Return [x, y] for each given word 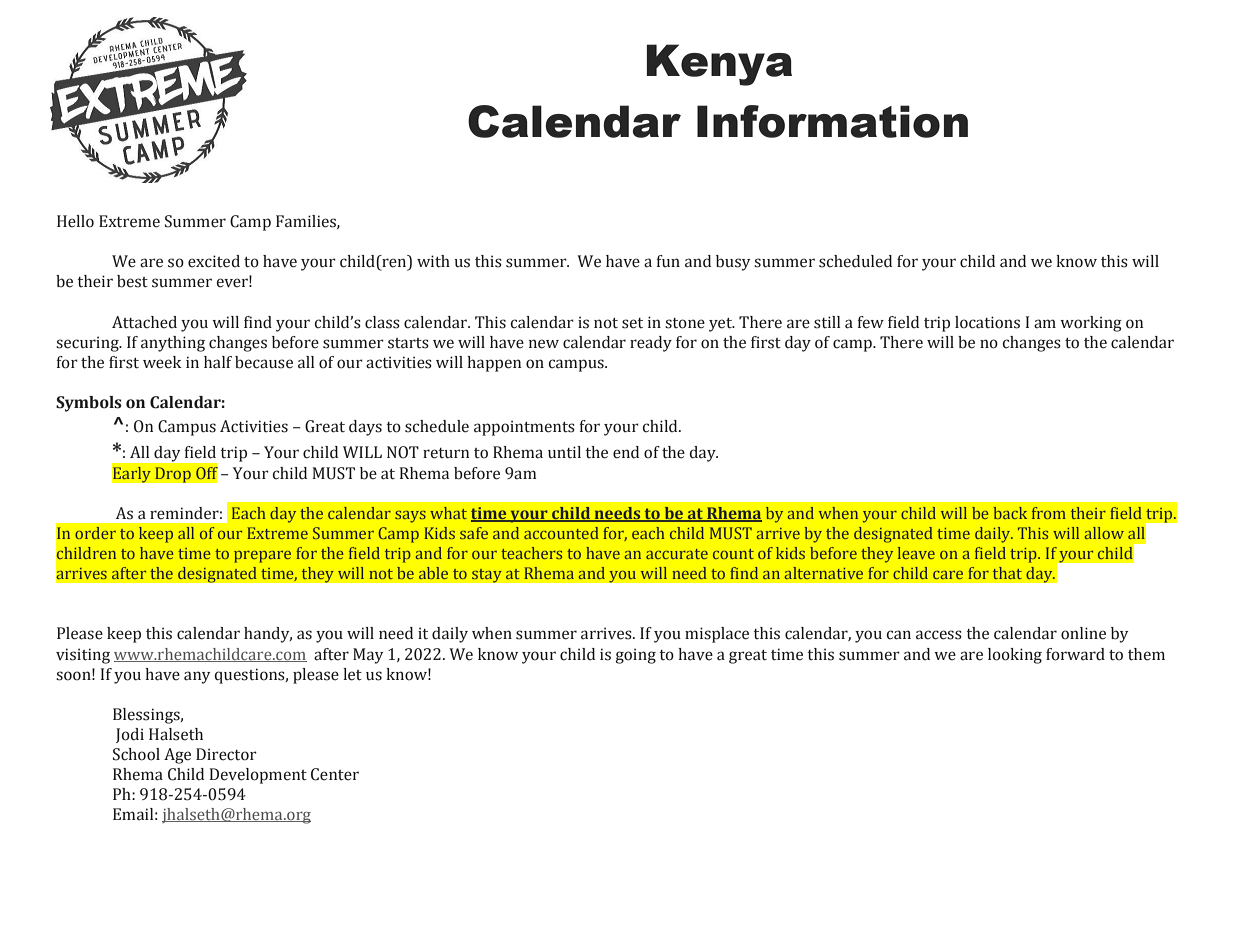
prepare [262, 557]
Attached [144, 322]
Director [226, 754]
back [1010, 513]
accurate [677, 554]
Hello [75, 221]
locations [987, 322]
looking [1015, 656]
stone [685, 323]
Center [335, 774]
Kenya [719, 65]
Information [832, 121]
